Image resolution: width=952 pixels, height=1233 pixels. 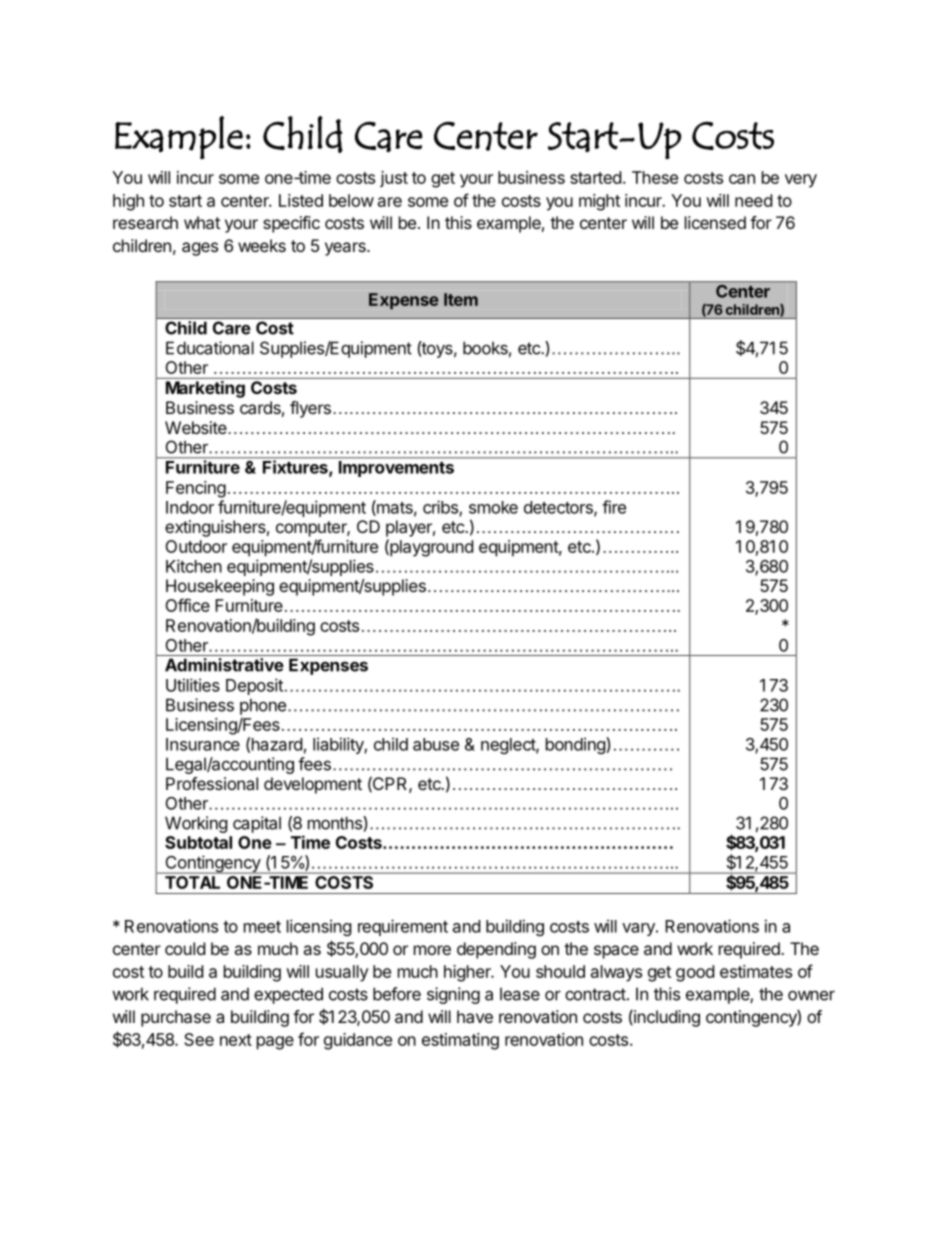 I want to click on fire, so click(x=614, y=507).
